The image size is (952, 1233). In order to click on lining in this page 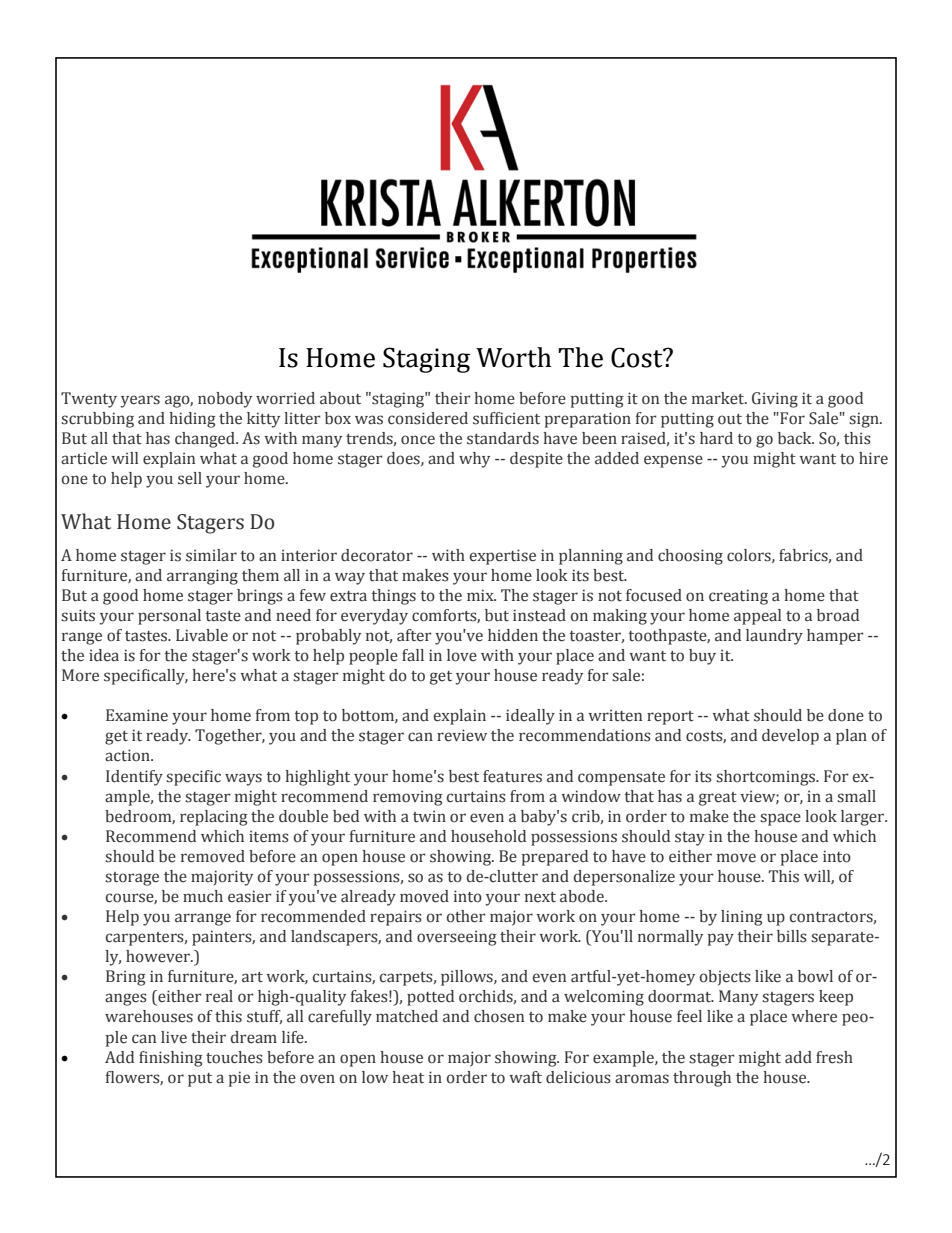, I will do `click(742, 918)`.
